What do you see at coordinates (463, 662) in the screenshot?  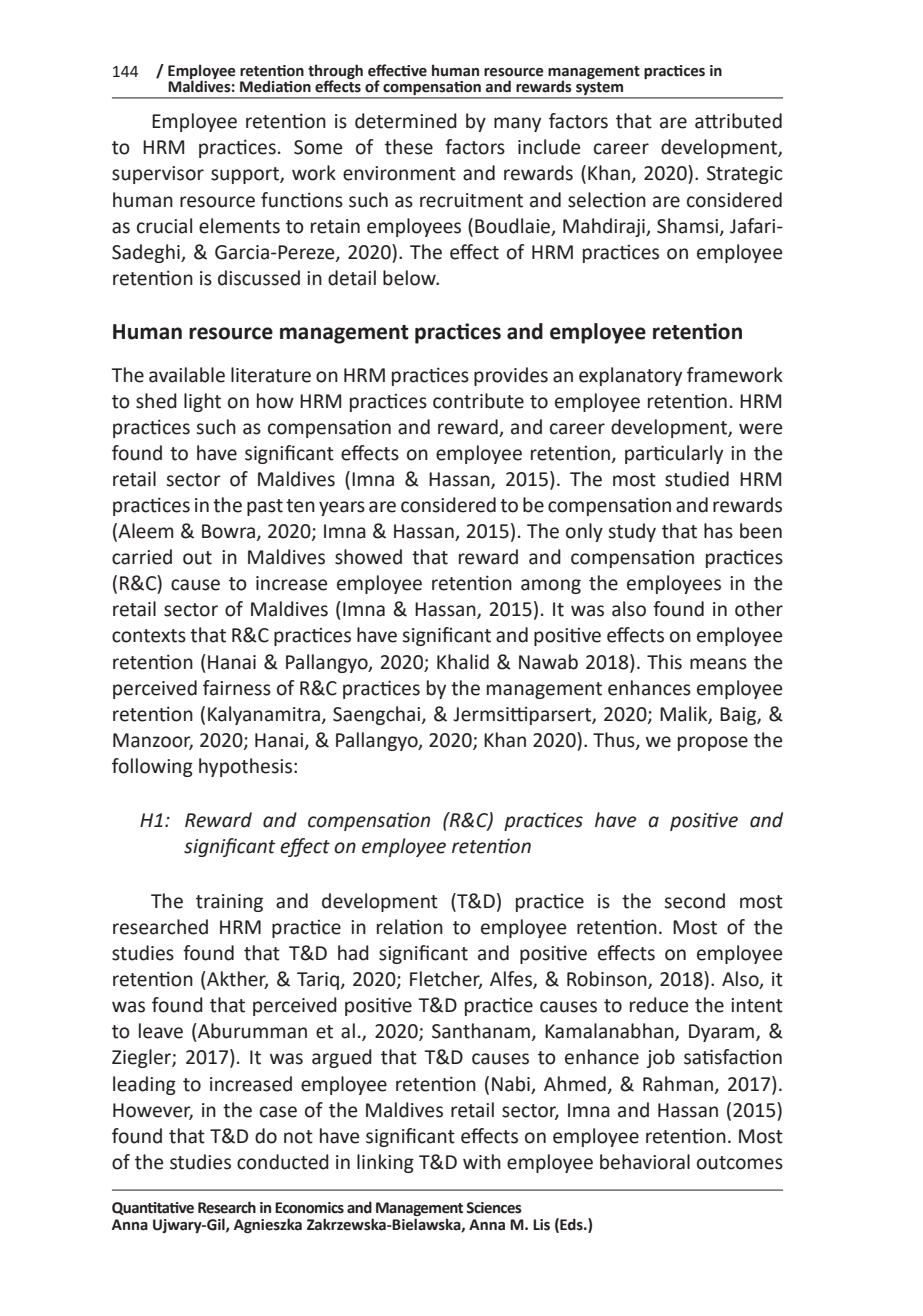 I see `Khalid` at bounding box center [463, 662].
